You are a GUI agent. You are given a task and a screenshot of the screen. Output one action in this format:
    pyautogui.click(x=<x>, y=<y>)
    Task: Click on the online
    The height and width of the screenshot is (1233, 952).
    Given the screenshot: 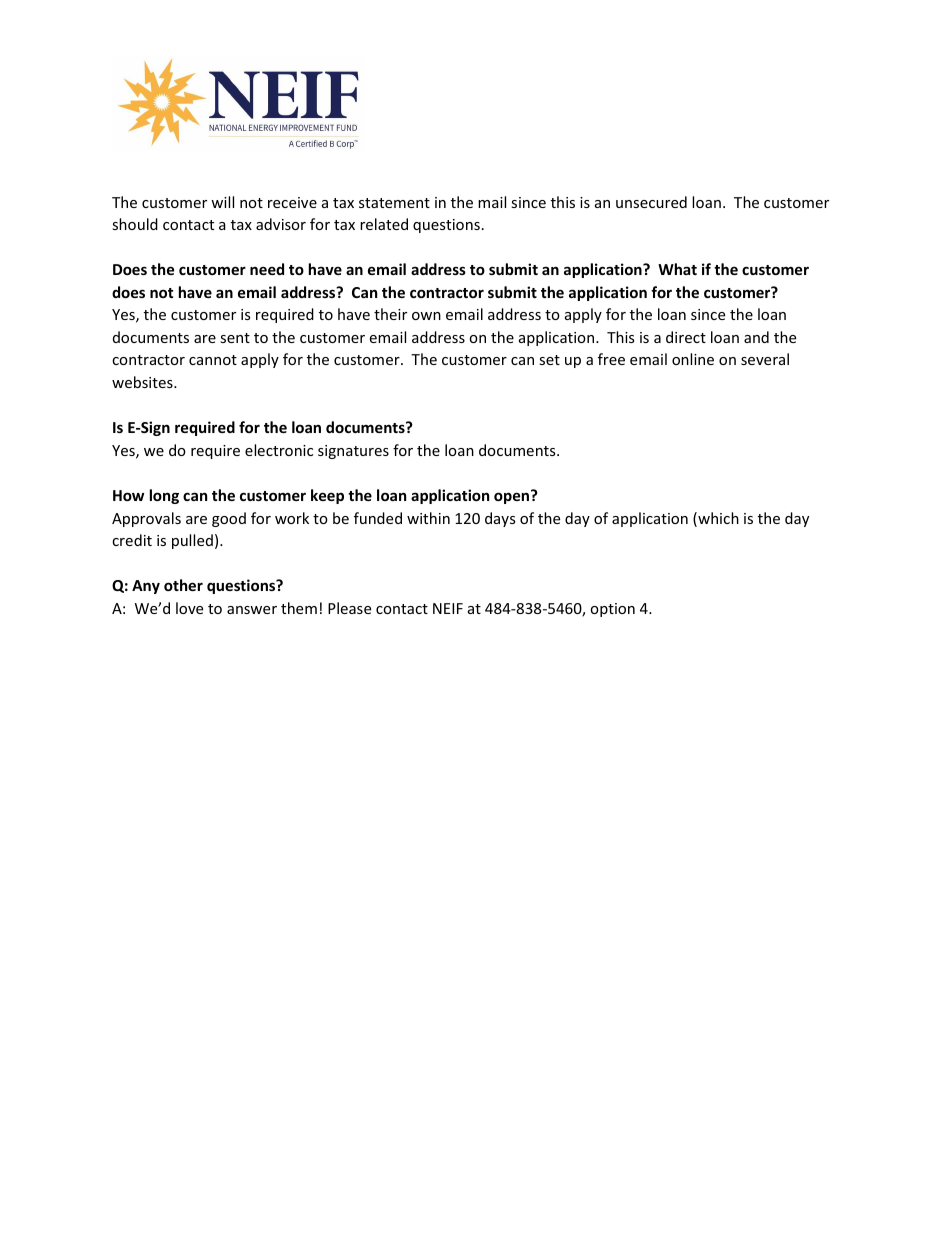 What is the action you would take?
    pyautogui.click(x=693, y=359)
